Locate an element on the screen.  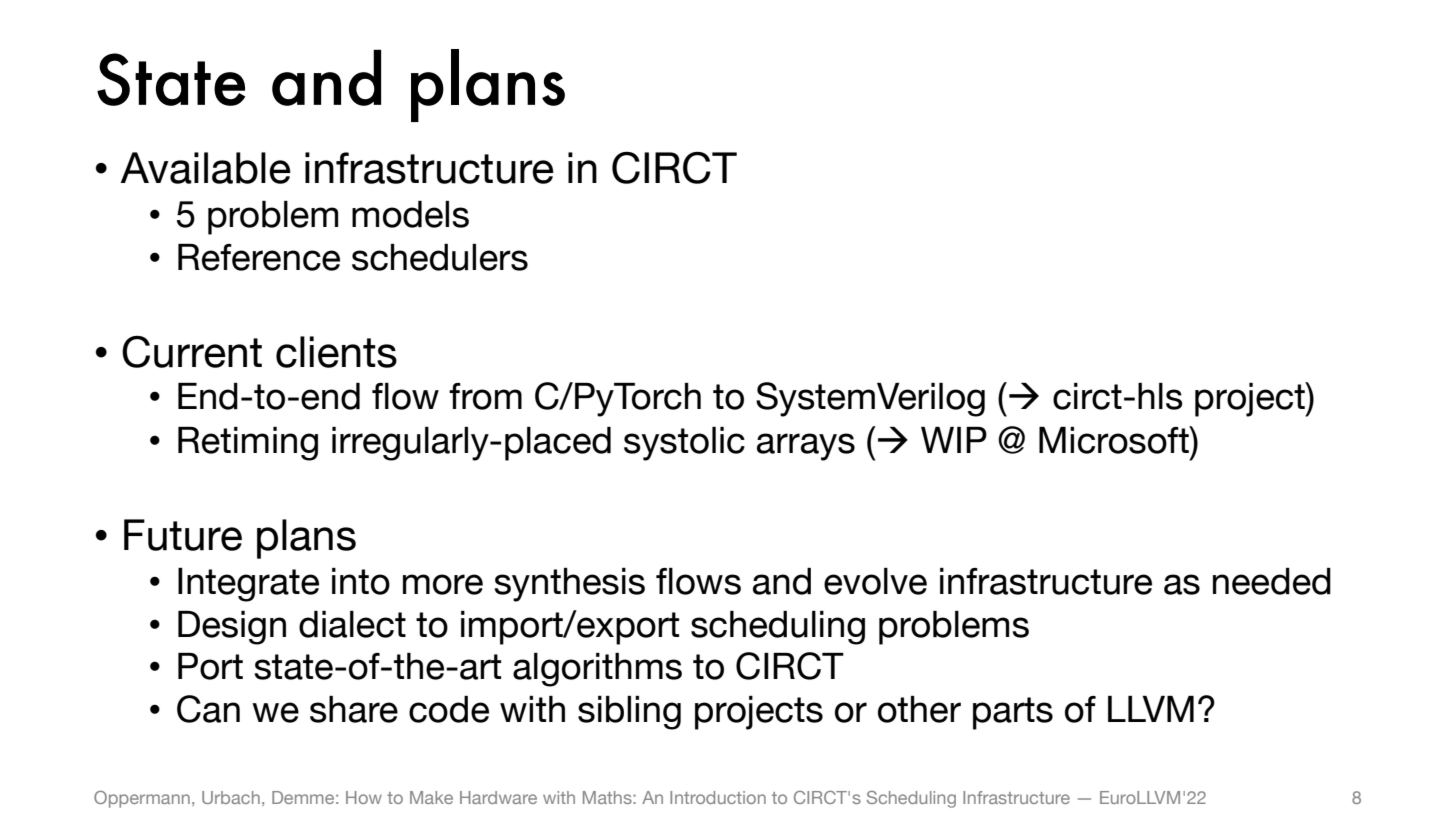
WIP is located at coordinates (954, 440).
